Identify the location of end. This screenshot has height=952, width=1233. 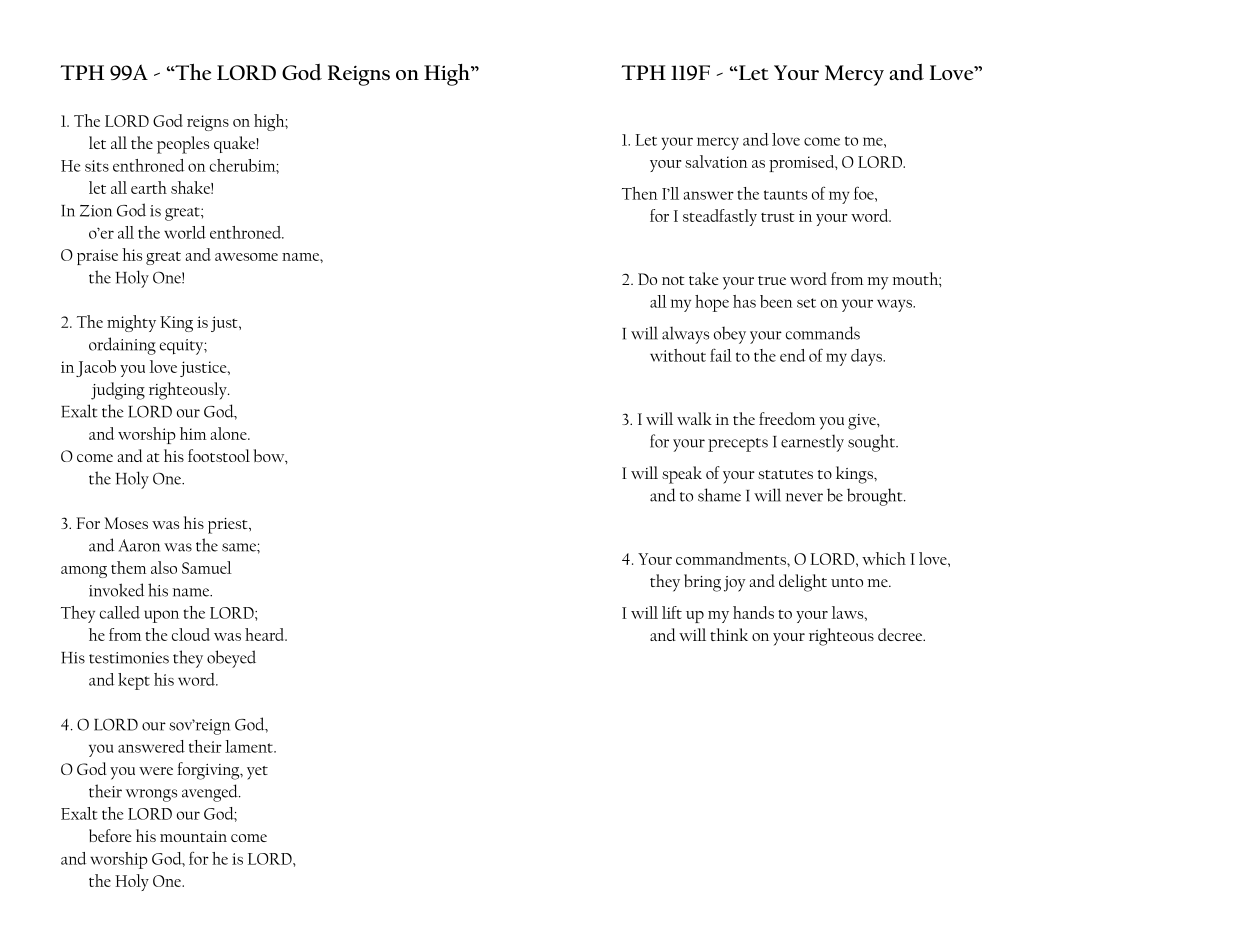
(792, 355).
